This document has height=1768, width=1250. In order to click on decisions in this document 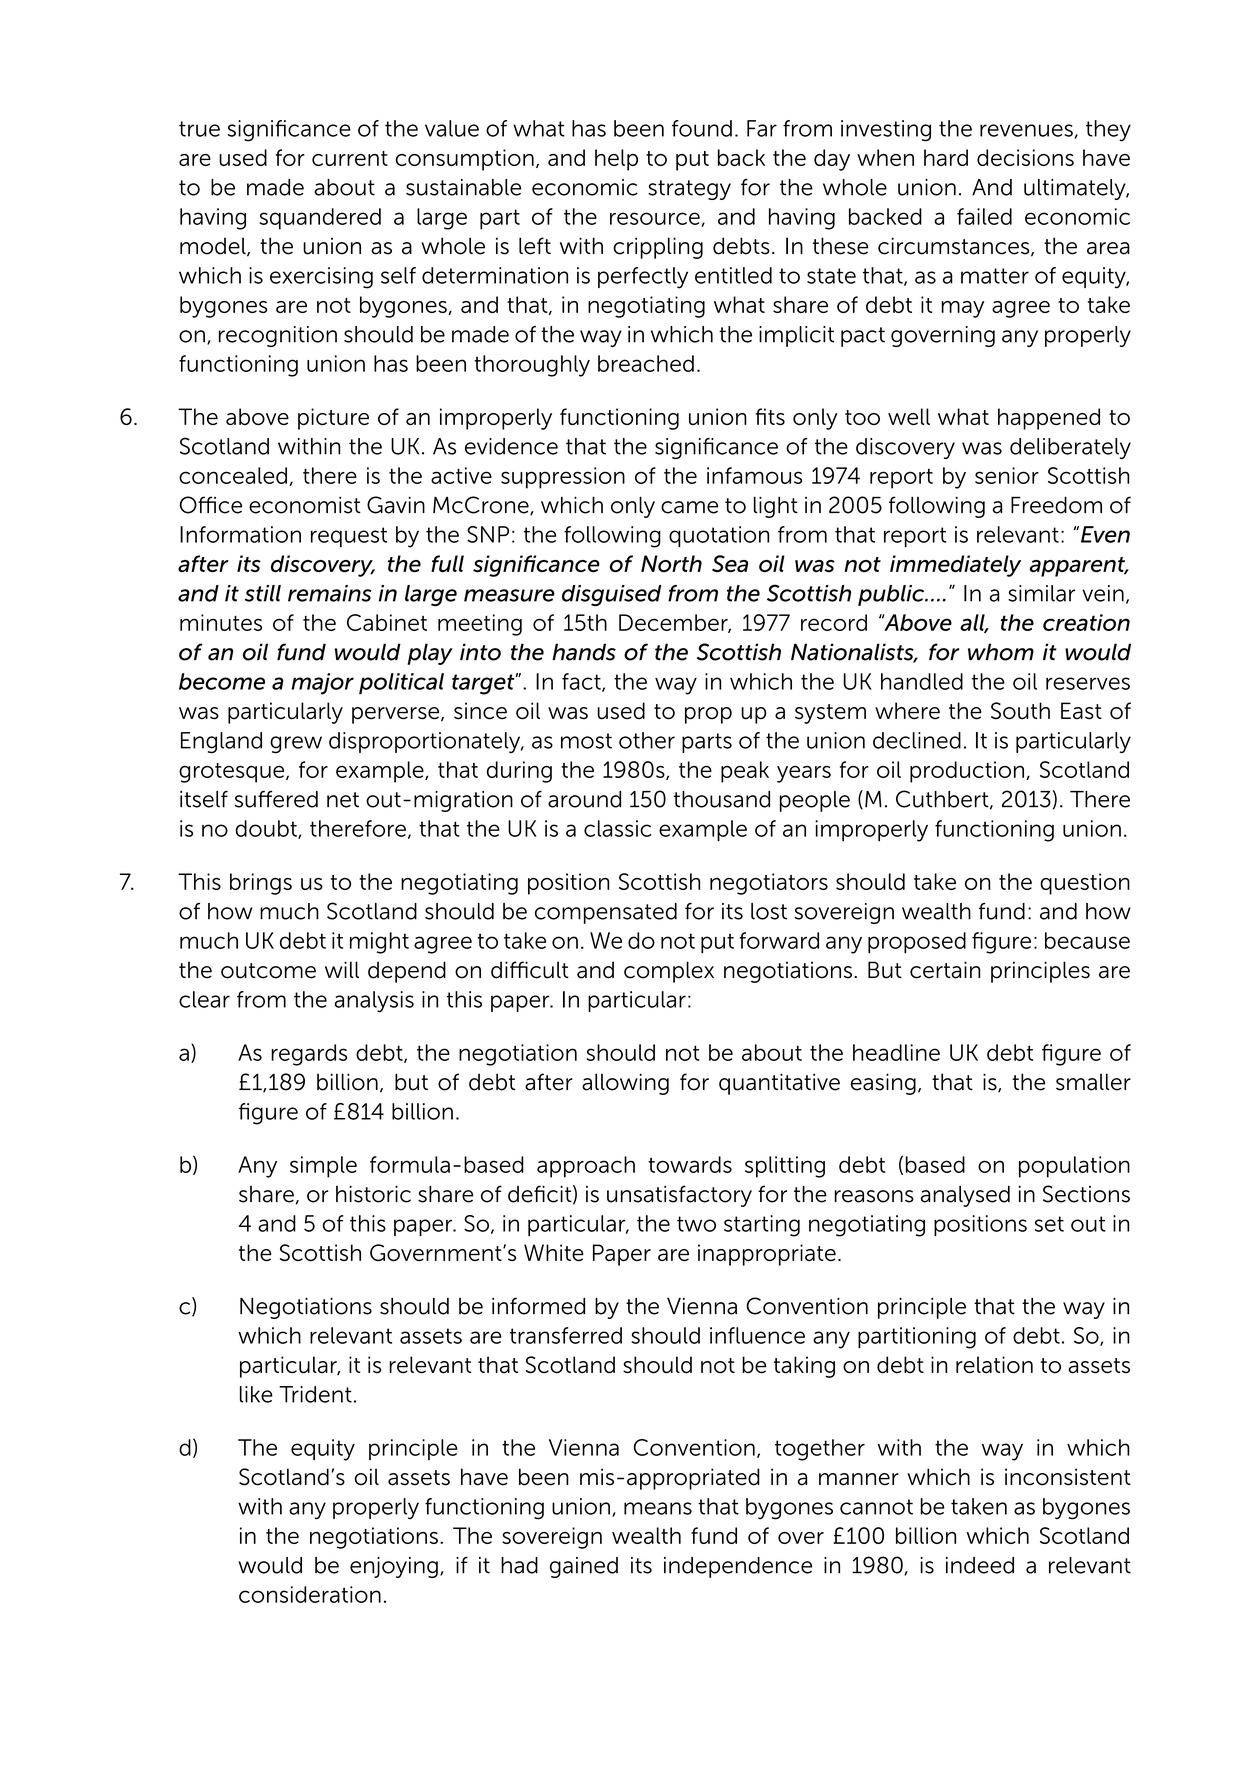, I will do `click(1025, 157)`.
